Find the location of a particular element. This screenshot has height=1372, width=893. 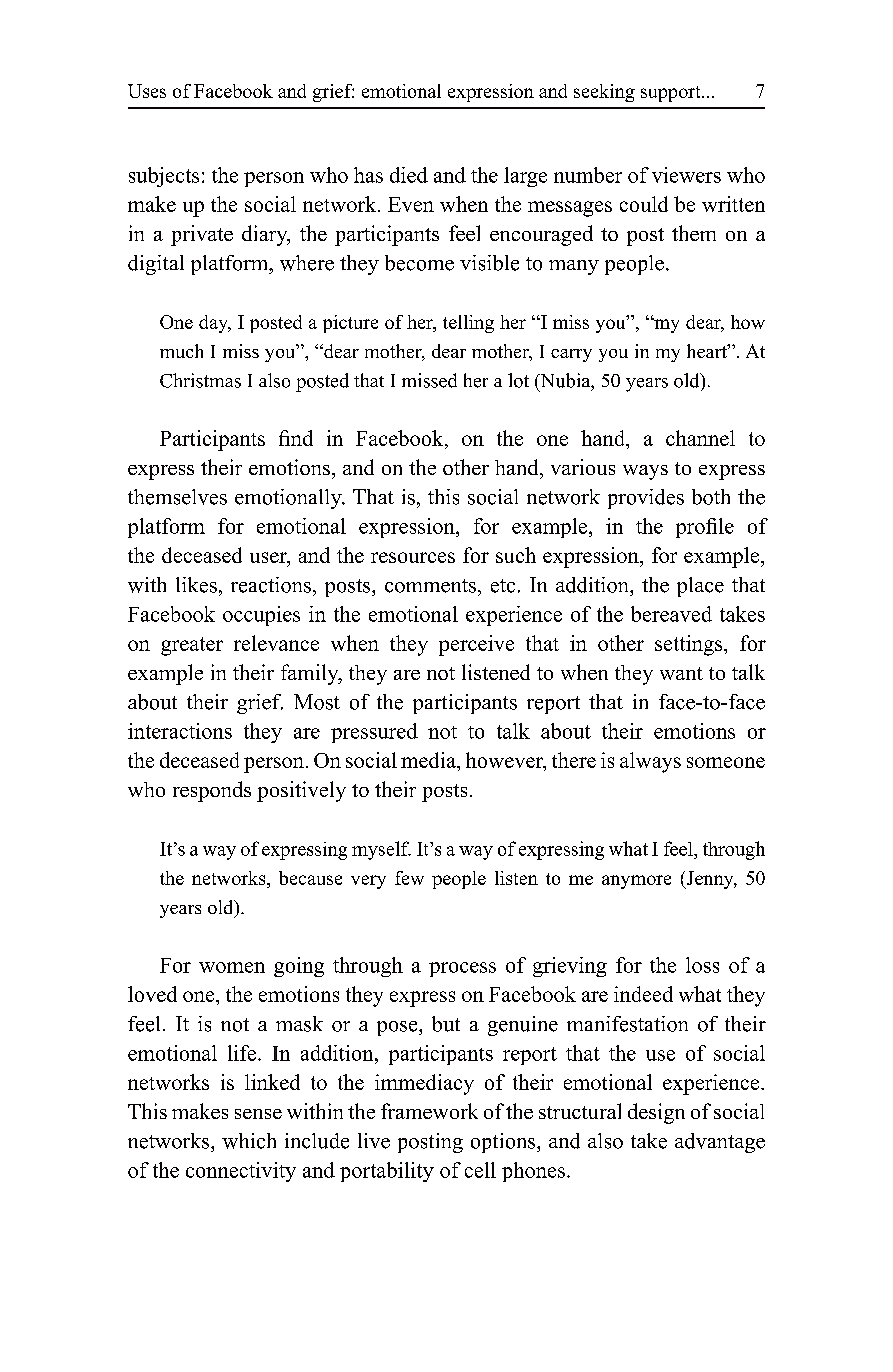

which is located at coordinates (249, 1141).
